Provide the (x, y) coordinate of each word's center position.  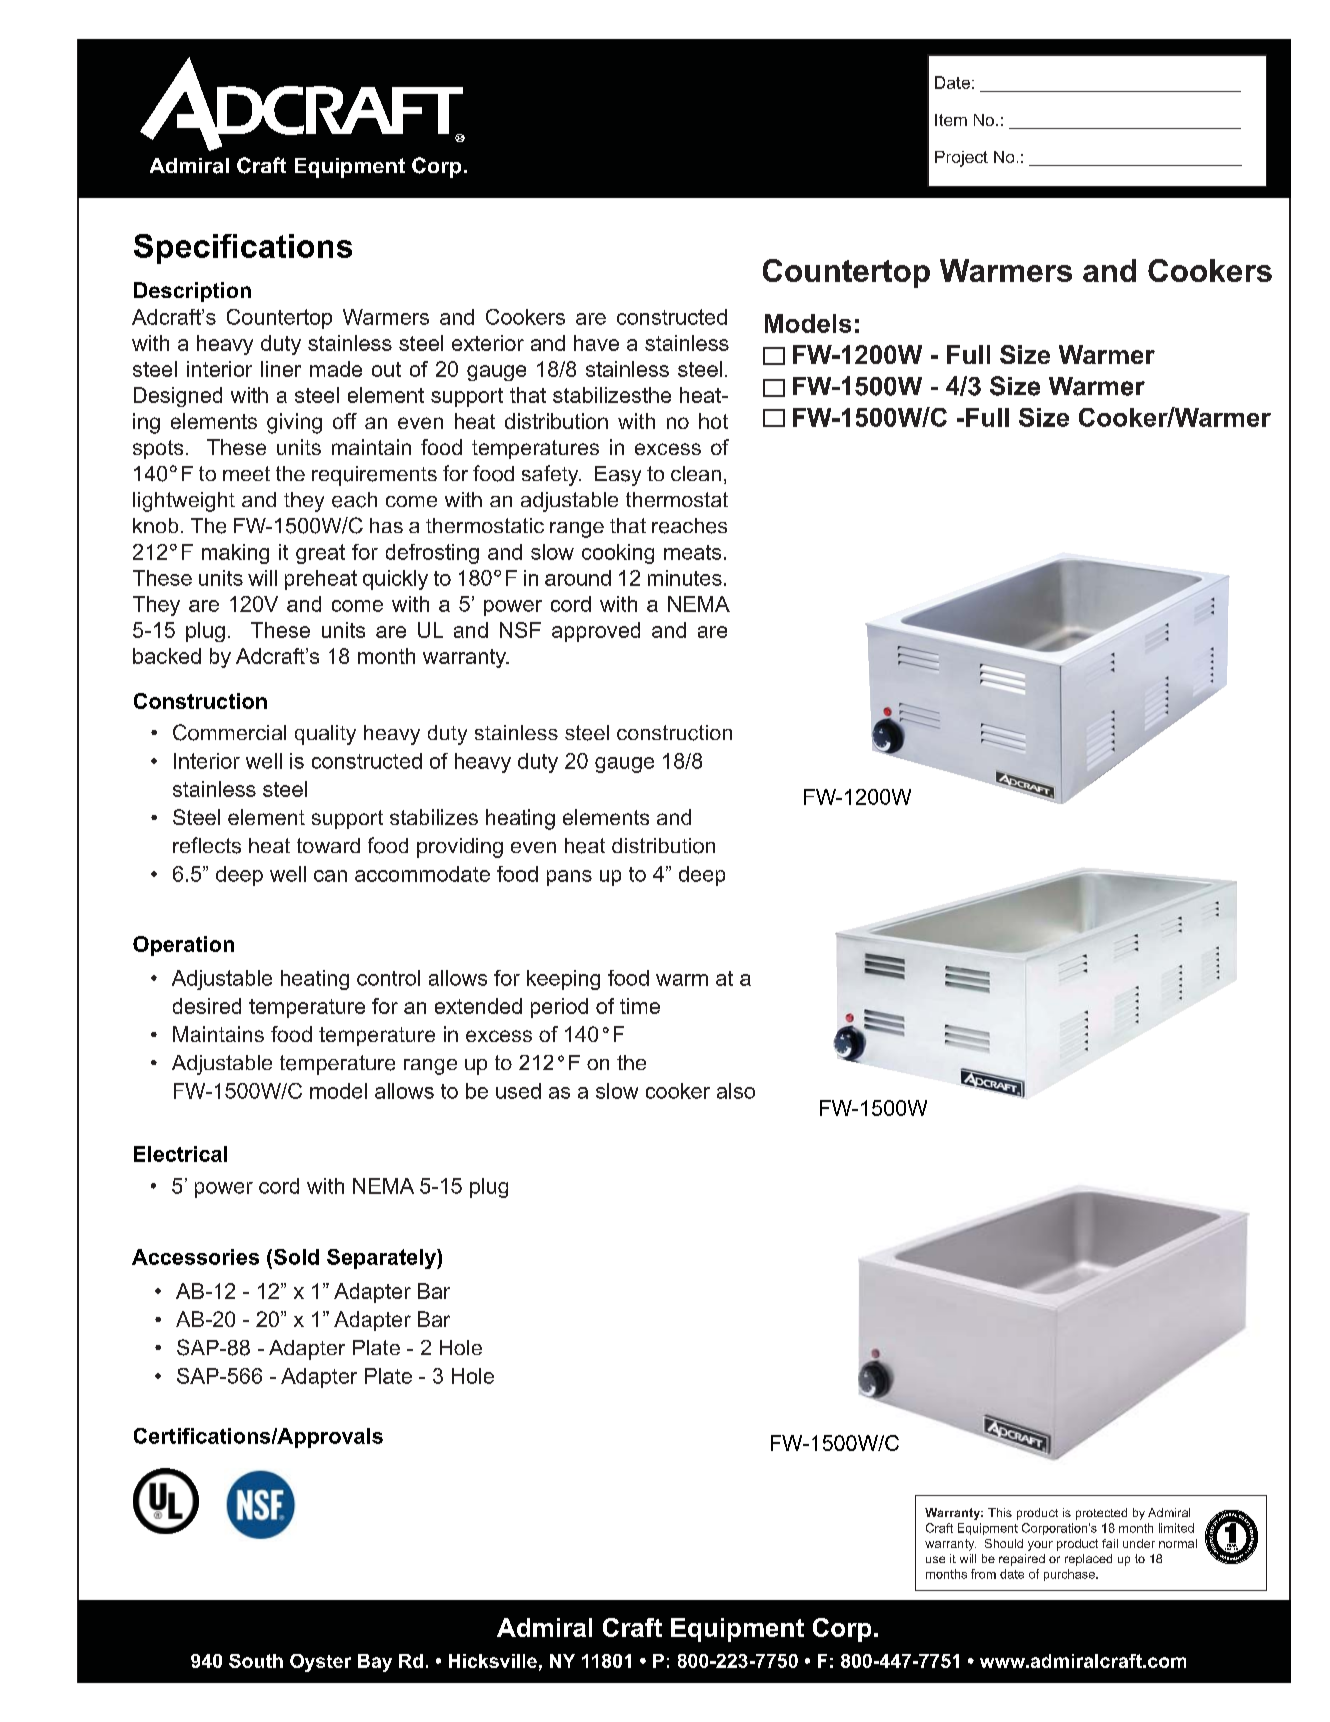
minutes (685, 578)
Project (961, 159)
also (736, 1091)
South (256, 1661)
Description (192, 292)
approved (596, 632)
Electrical (180, 1154)
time (640, 1006)
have (596, 343)
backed (167, 656)
